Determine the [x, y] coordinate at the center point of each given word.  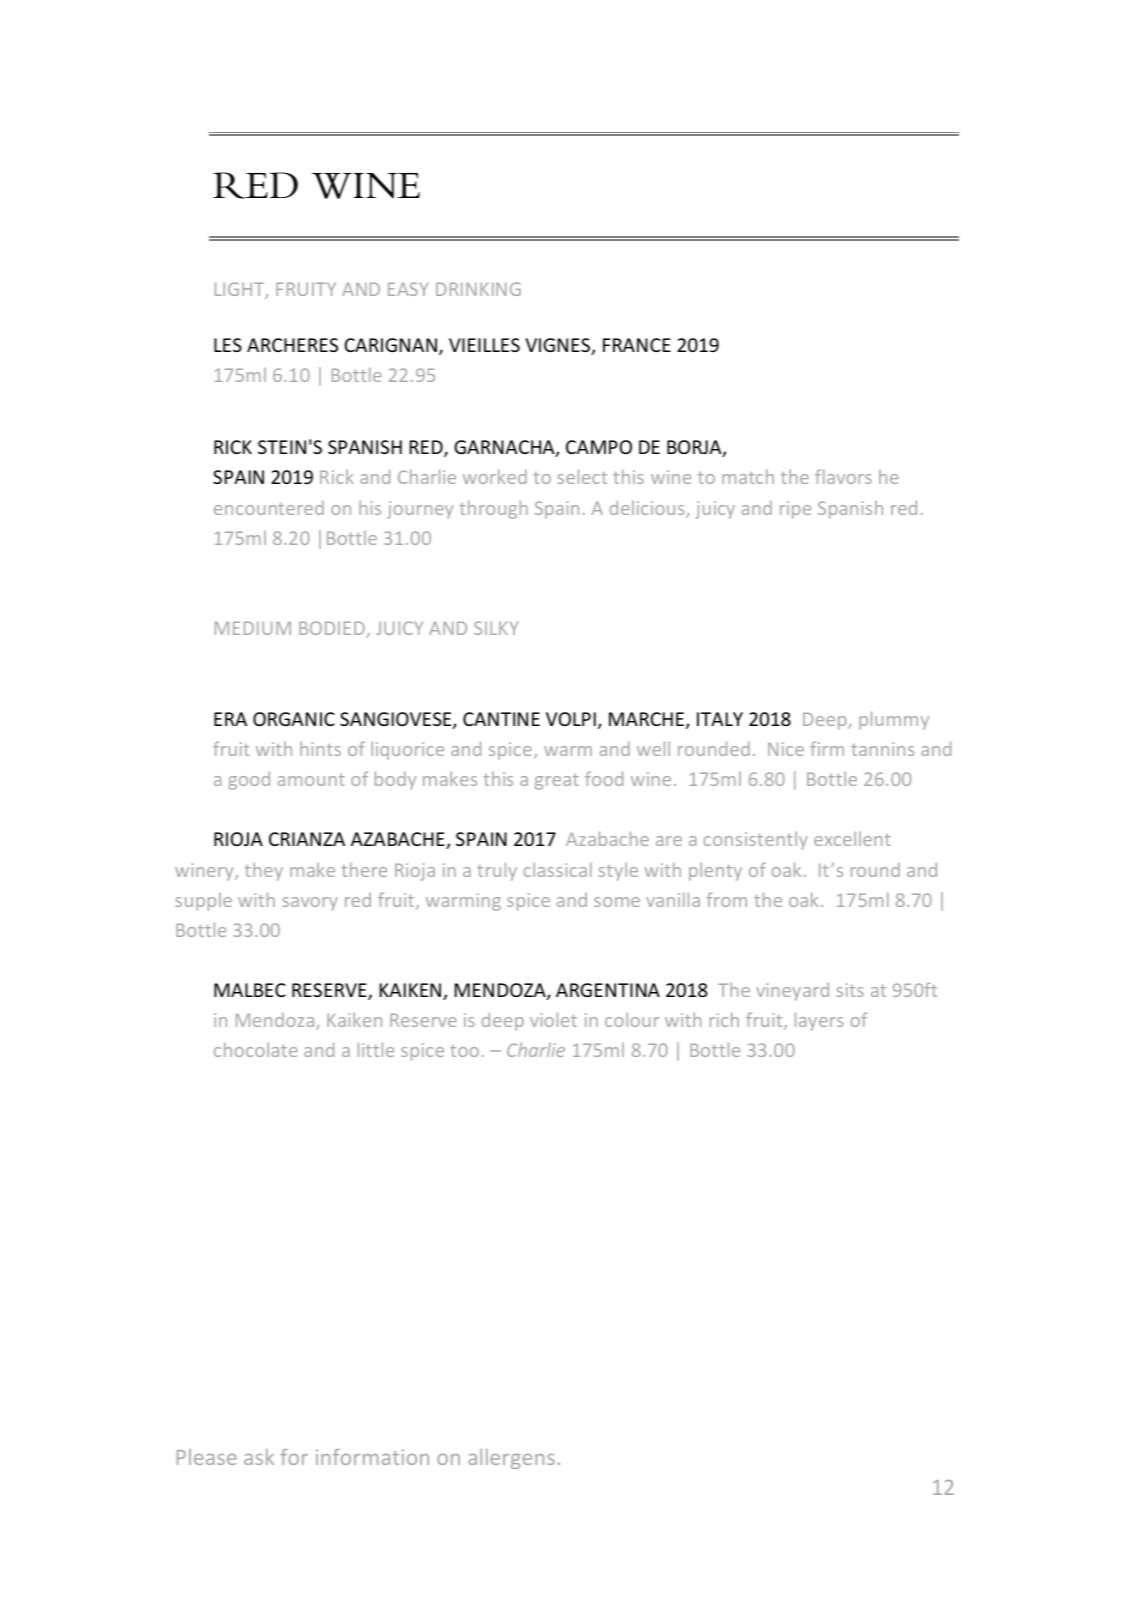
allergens [511, 1459]
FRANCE [637, 345]
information [372, 1457]
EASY [408, 289]
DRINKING [478, 289]
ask [259, 1457]
